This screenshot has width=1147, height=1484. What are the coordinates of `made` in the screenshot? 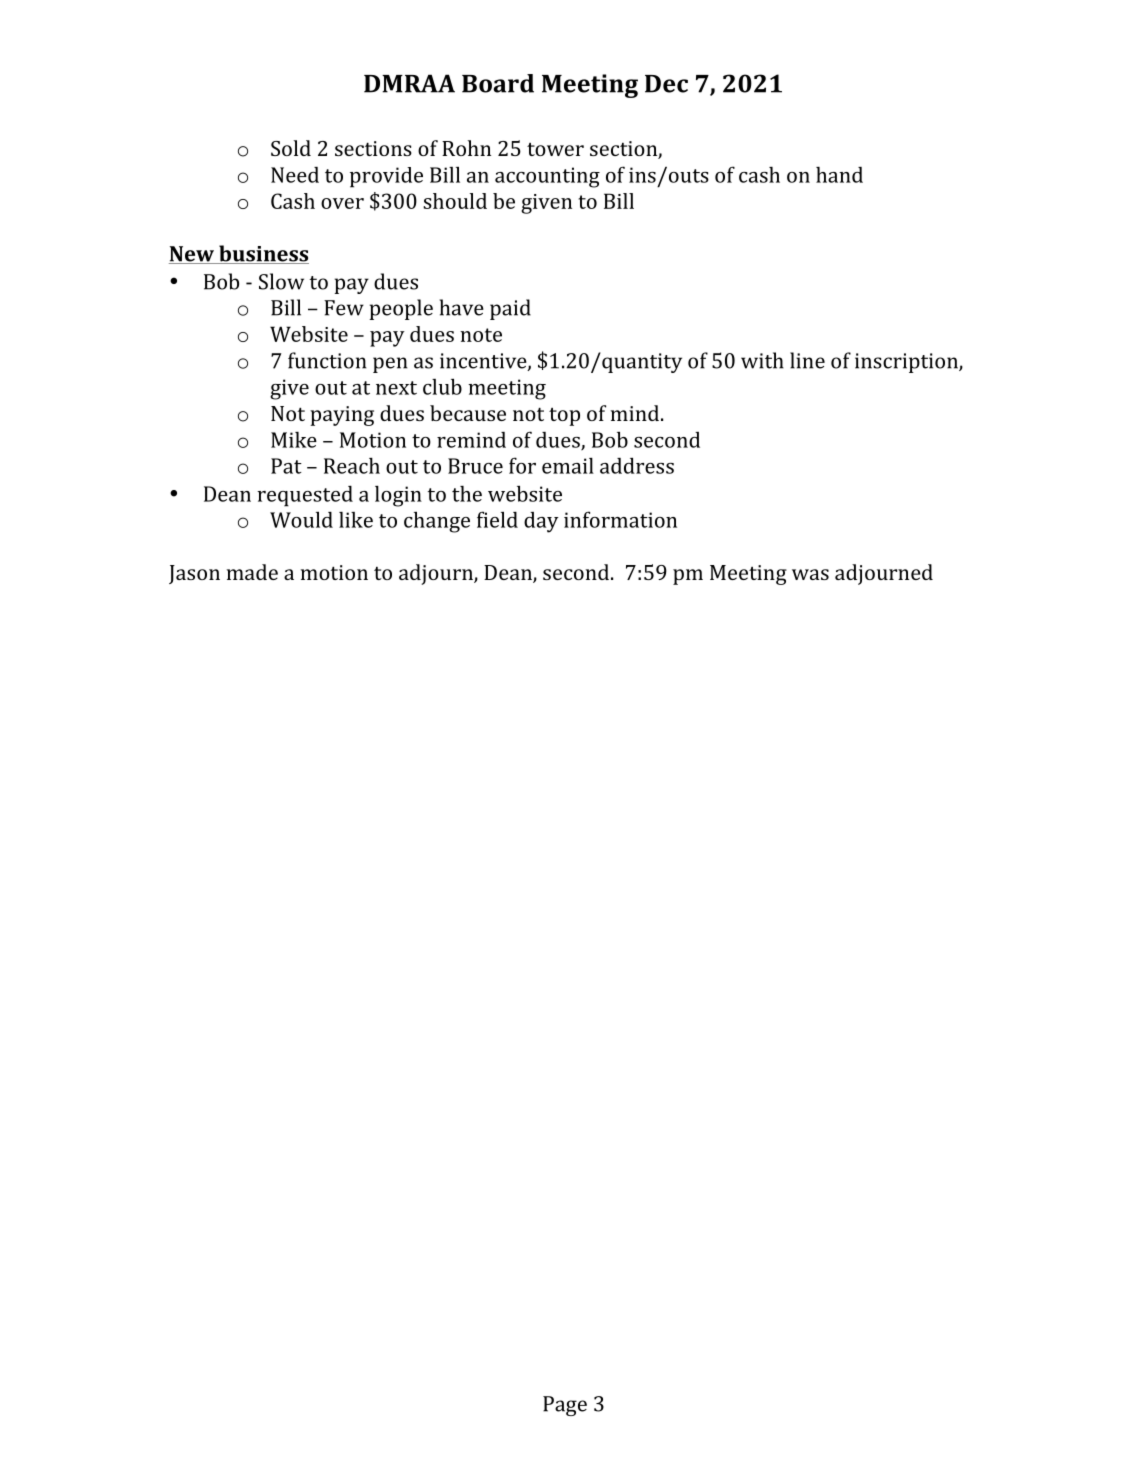 It's located at (252, 572).
